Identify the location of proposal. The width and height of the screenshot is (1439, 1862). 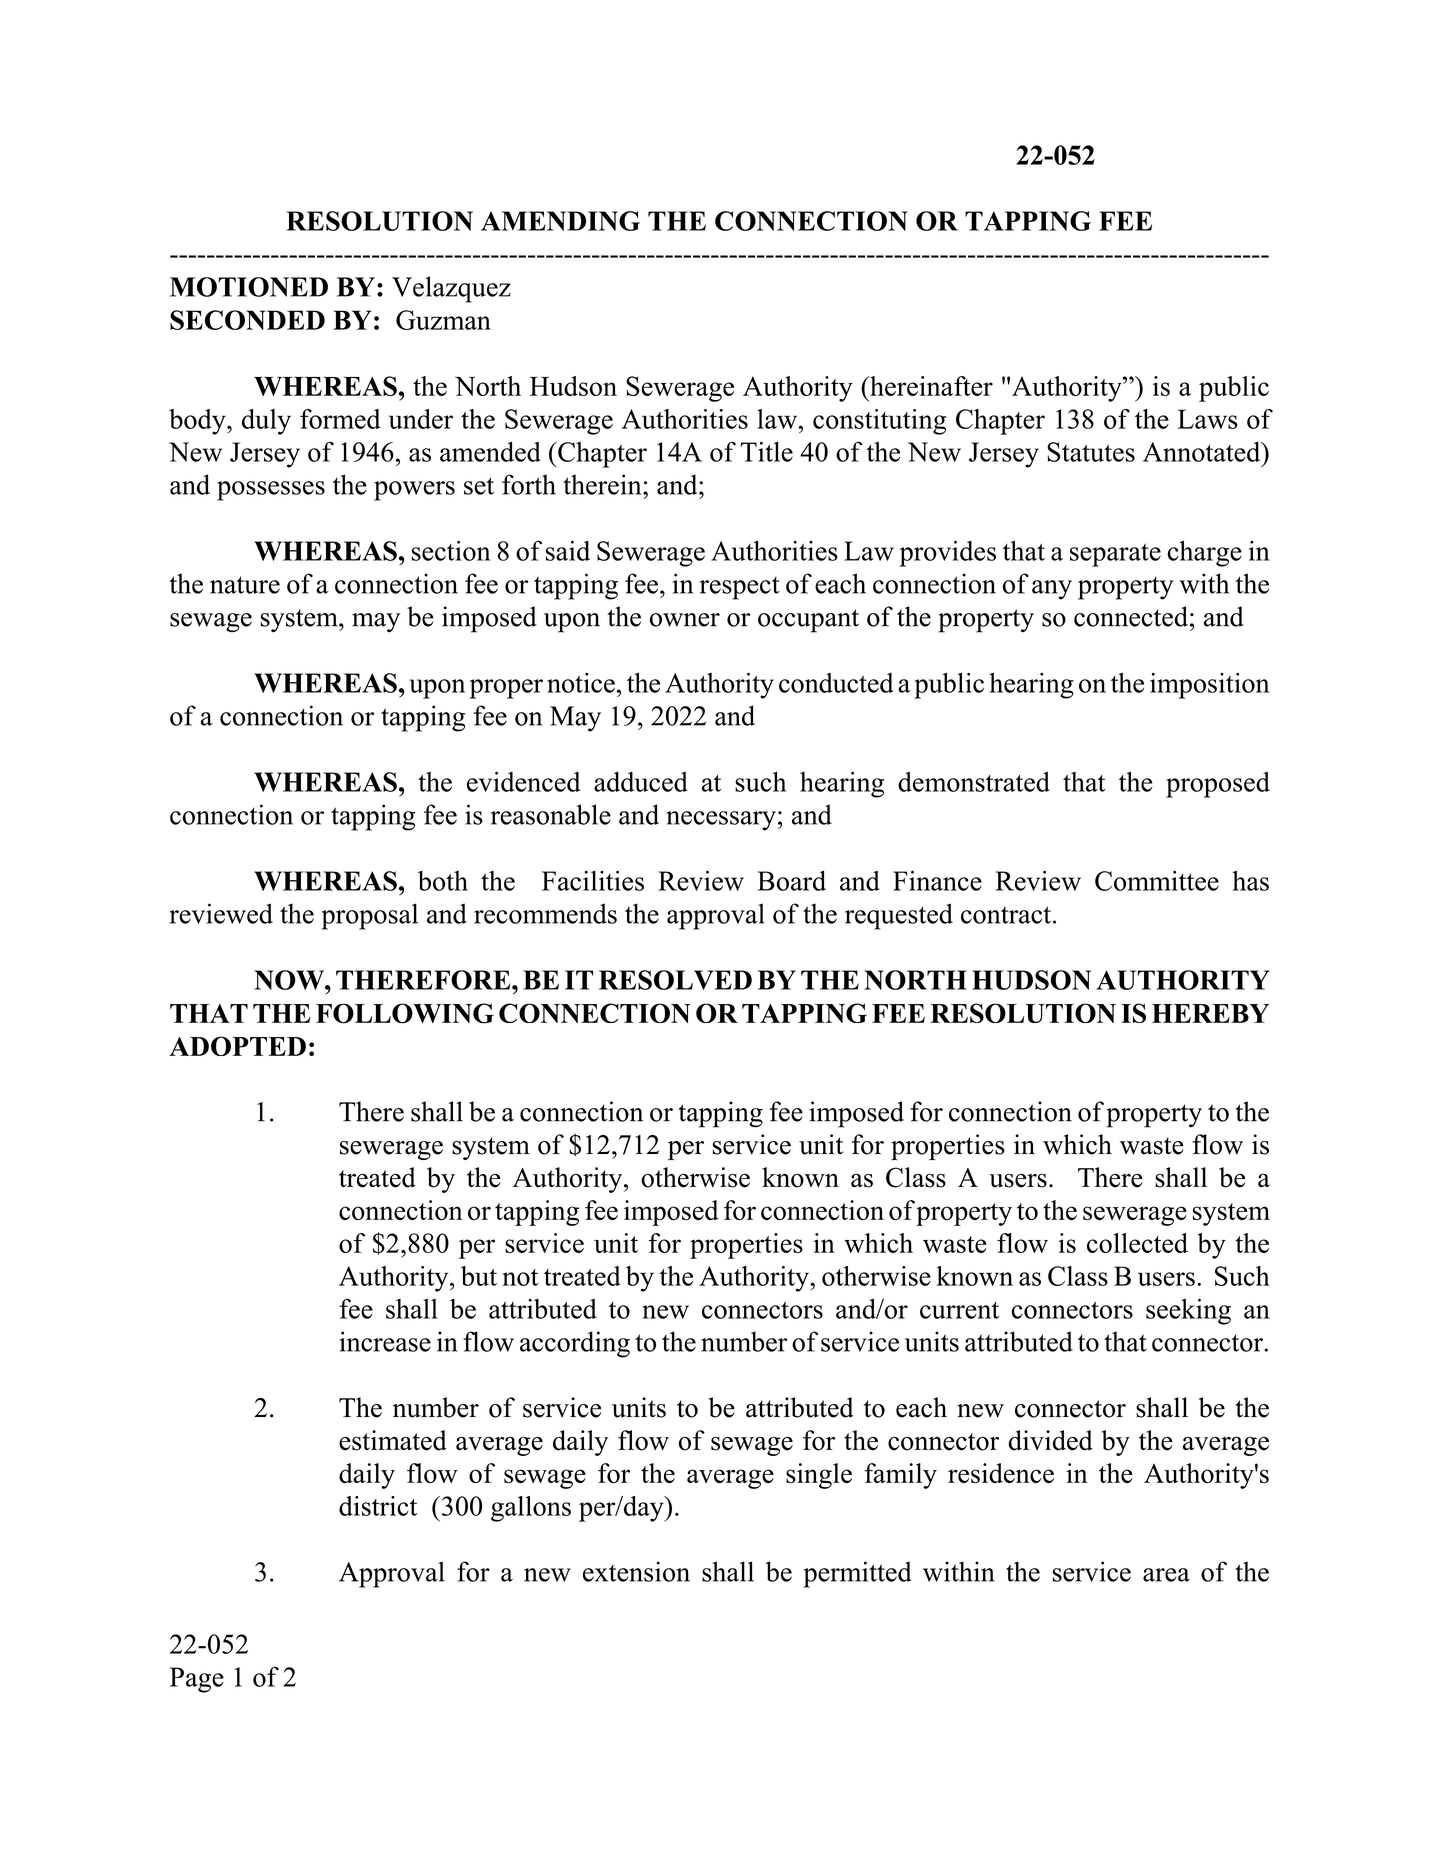
(370, 916).
